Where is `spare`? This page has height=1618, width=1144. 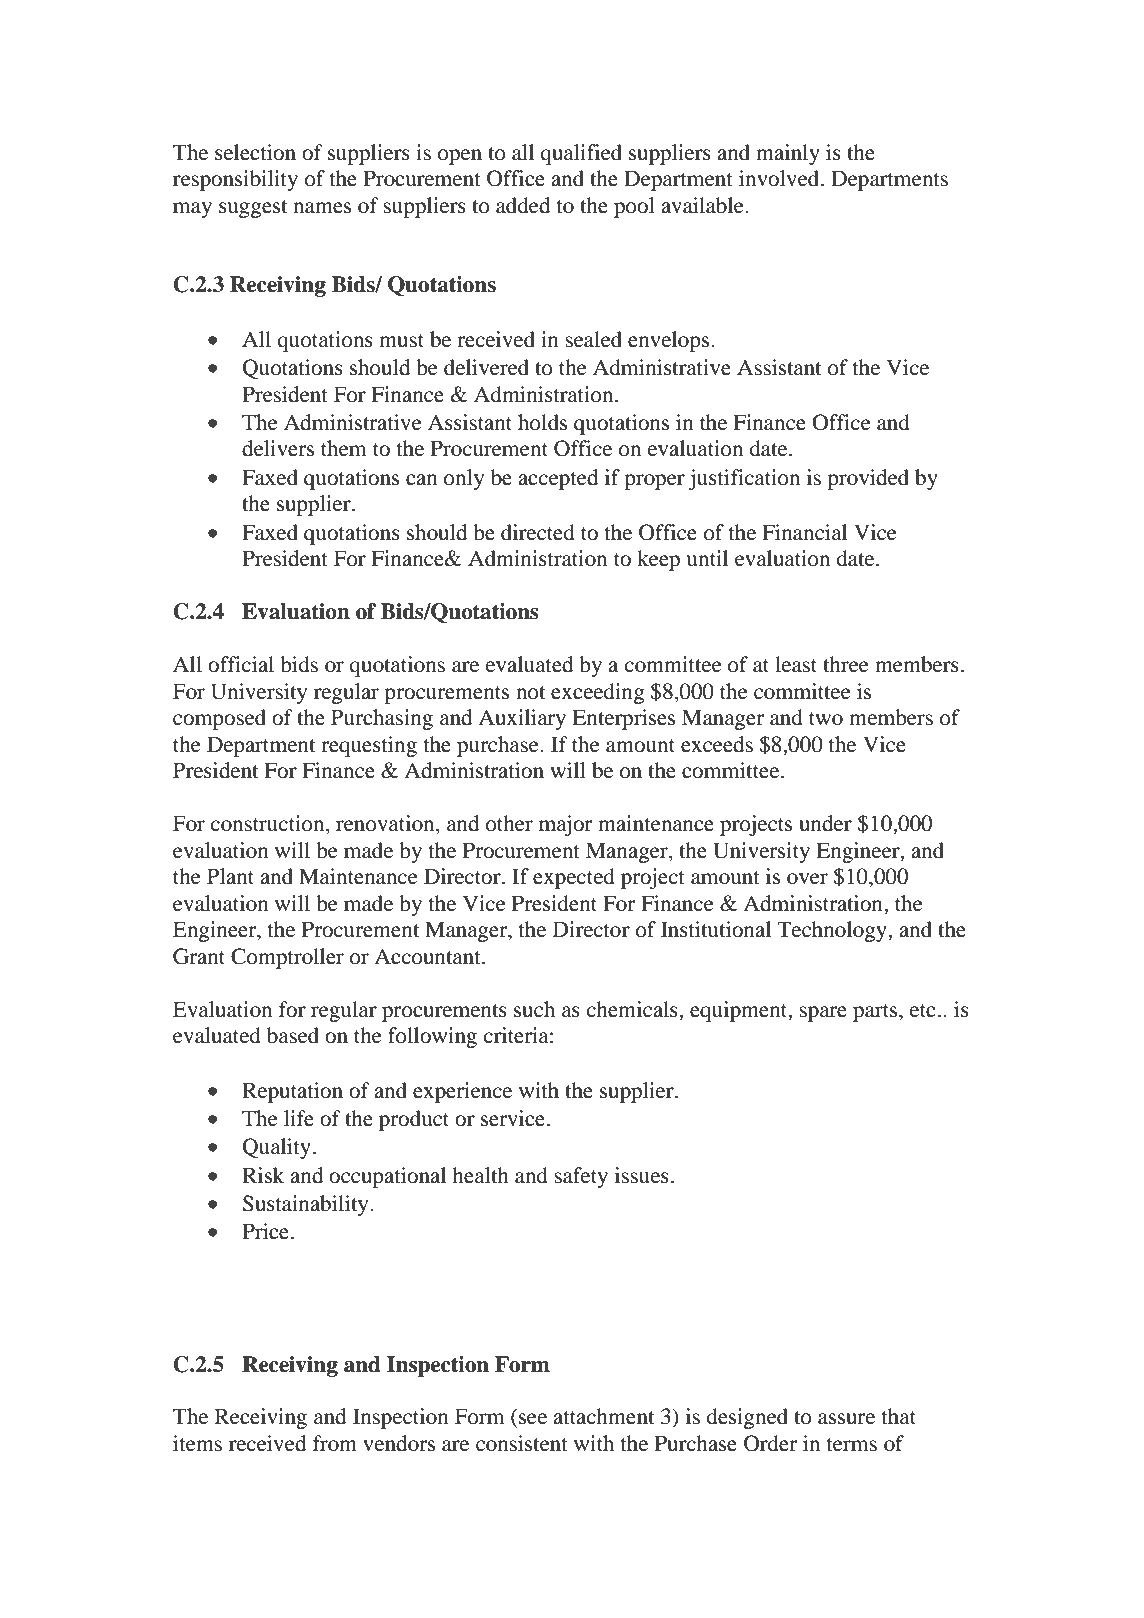 spare is located at coordinates (823, 1014).
